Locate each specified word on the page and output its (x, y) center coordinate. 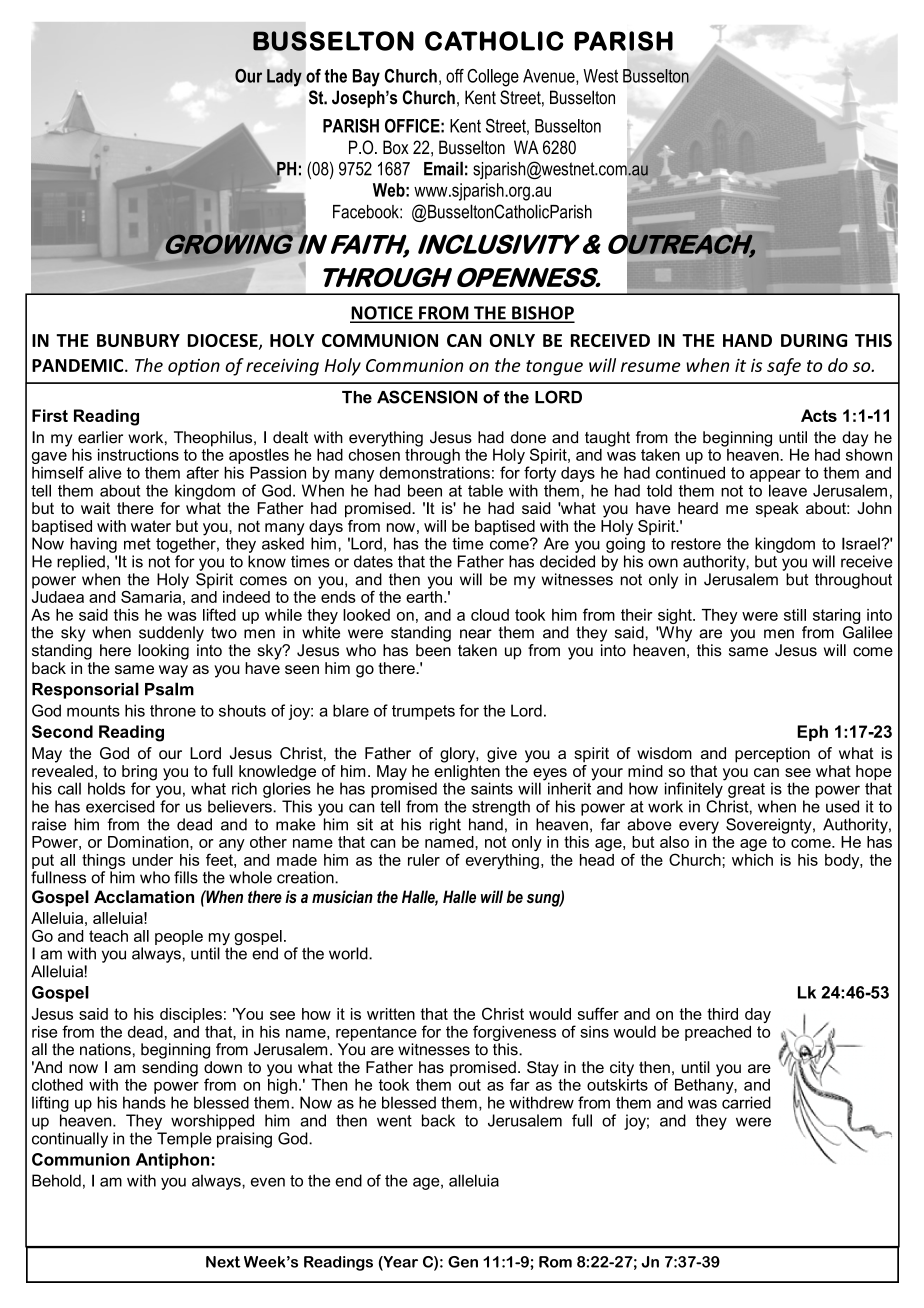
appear (775, 476)
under (152, 860)
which (752, 860)
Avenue (550, 77)
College (493, 78)
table (485, 490)
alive (105, 472)
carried (746, 1102)
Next (223, 1262)
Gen (463, 1262)
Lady (284, 78)
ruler (424, 860)
